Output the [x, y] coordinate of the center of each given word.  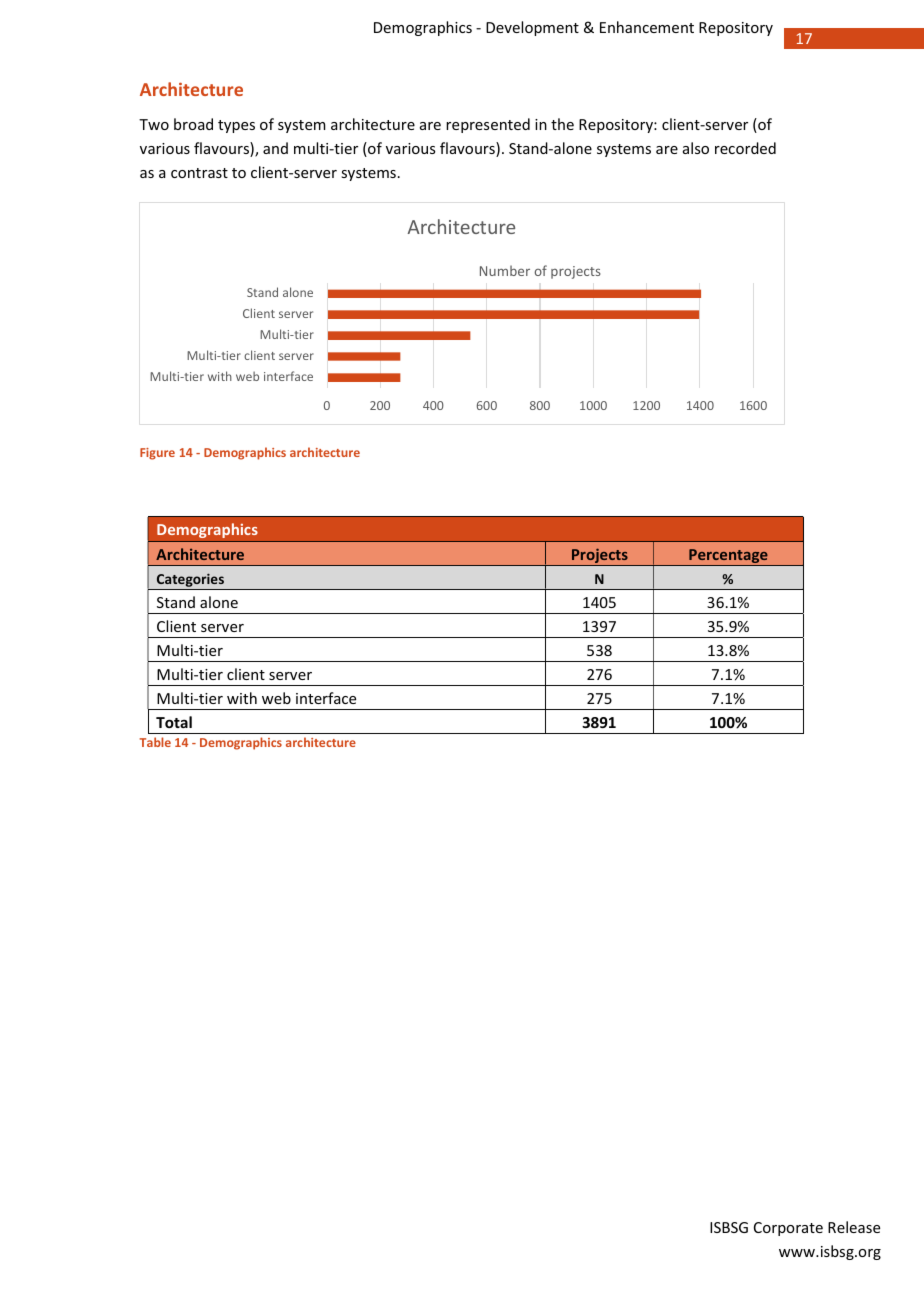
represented [488, 125]
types [236, 126]
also [696, 148]
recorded [745, 148]
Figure [157, 454]
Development [532, 28]
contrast [199, 173]
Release [854, 1227]
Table [155, 742]
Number [505, 270]
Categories [190, 581]
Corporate [788, 1229]
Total [174, 722]
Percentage [728, 557]
